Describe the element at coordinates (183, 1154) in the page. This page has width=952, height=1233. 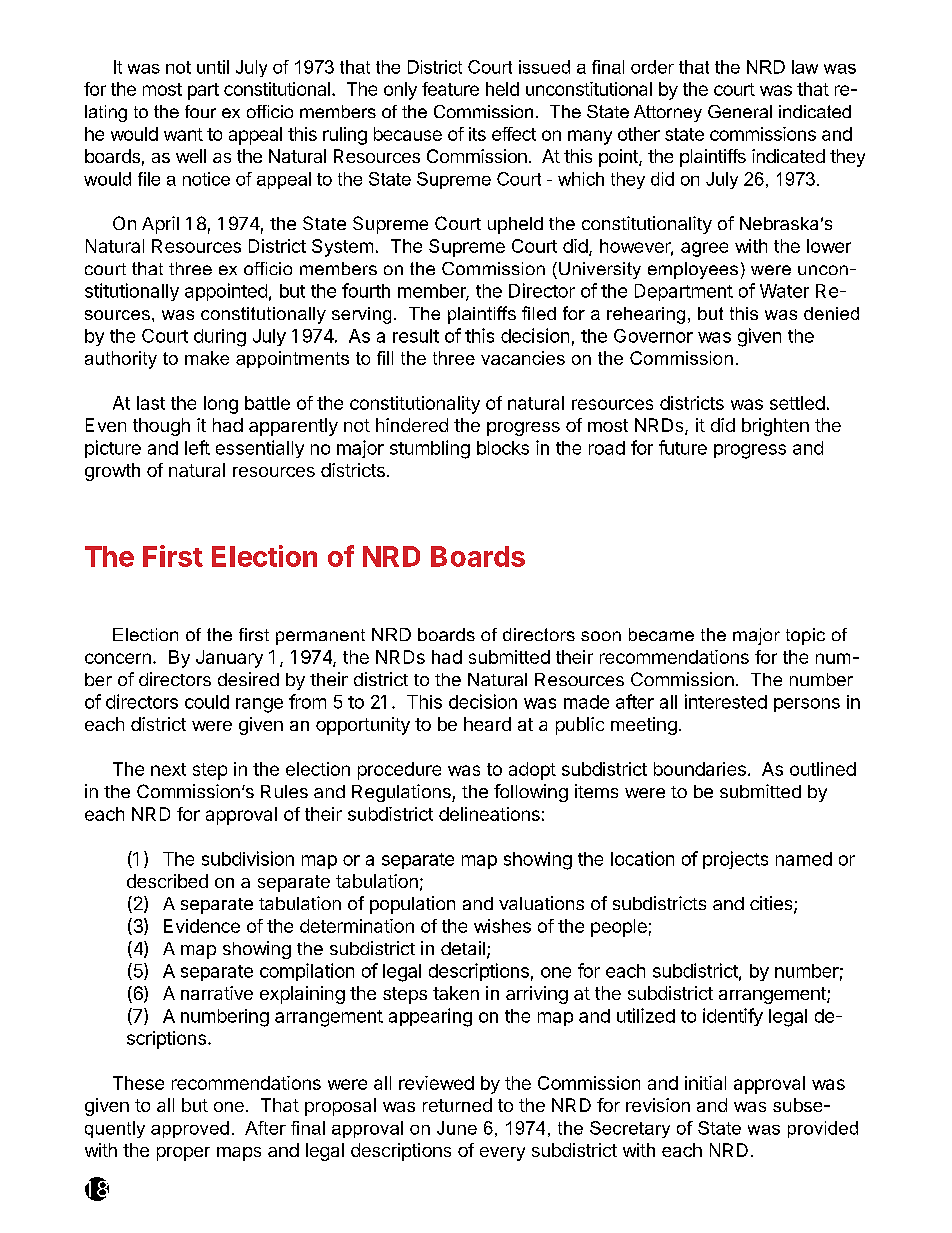
I see `proper` at that location.
